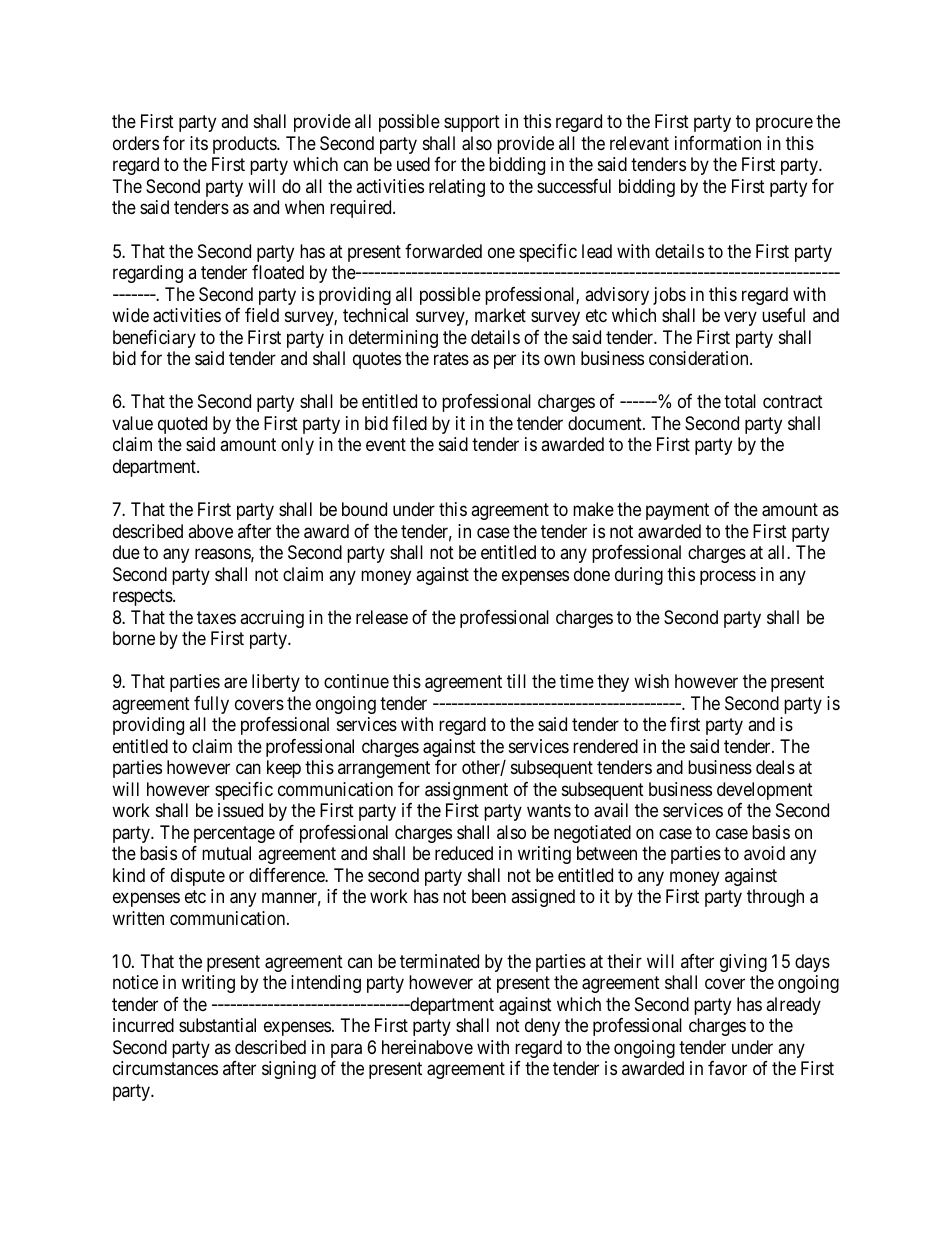  What do you see at coordinates (451, 358) in the page?
I see `rates` at bounding box center [451, 358].
